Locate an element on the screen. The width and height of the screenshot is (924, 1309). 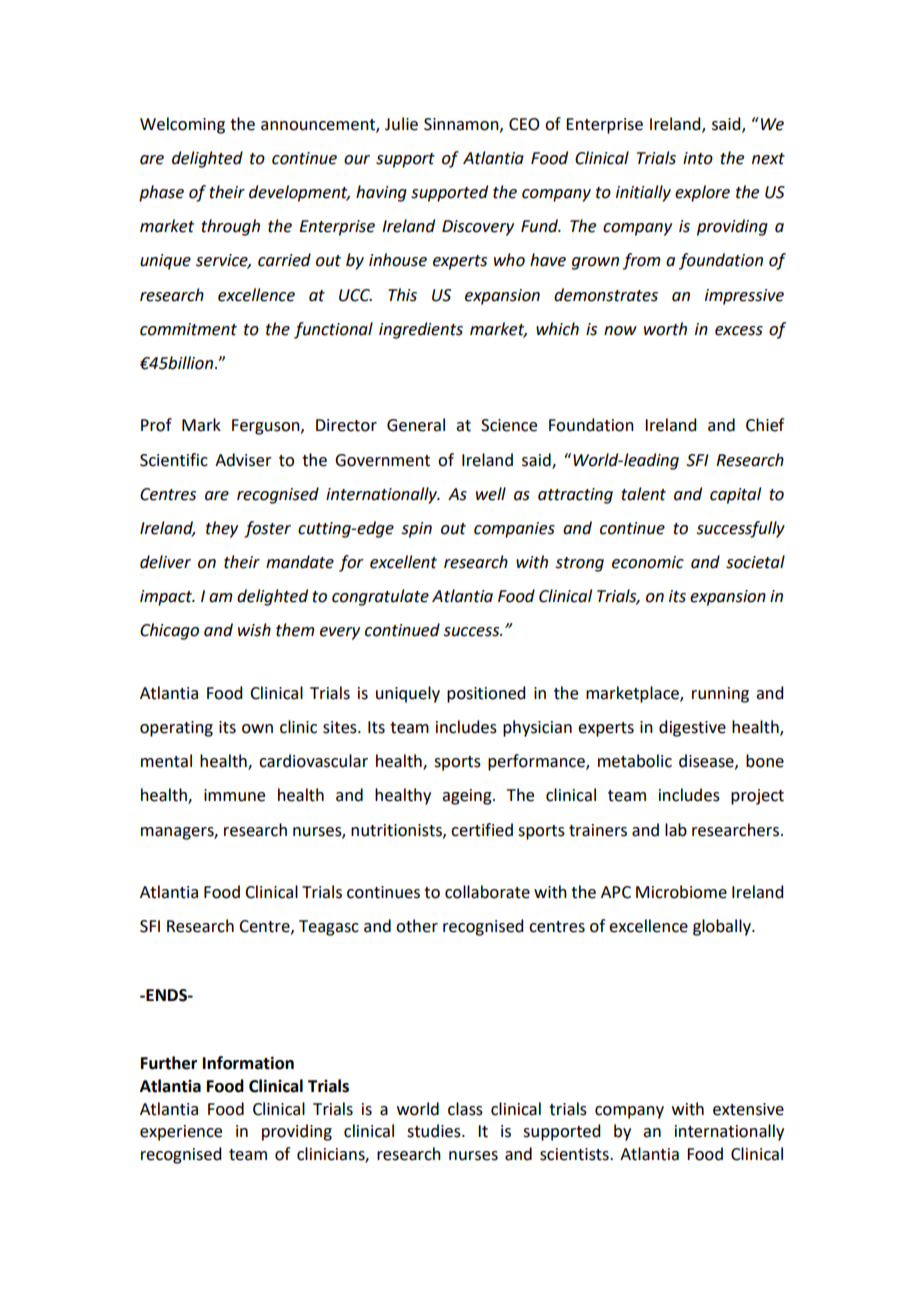
Julie is located at coordinates (401, 124).
